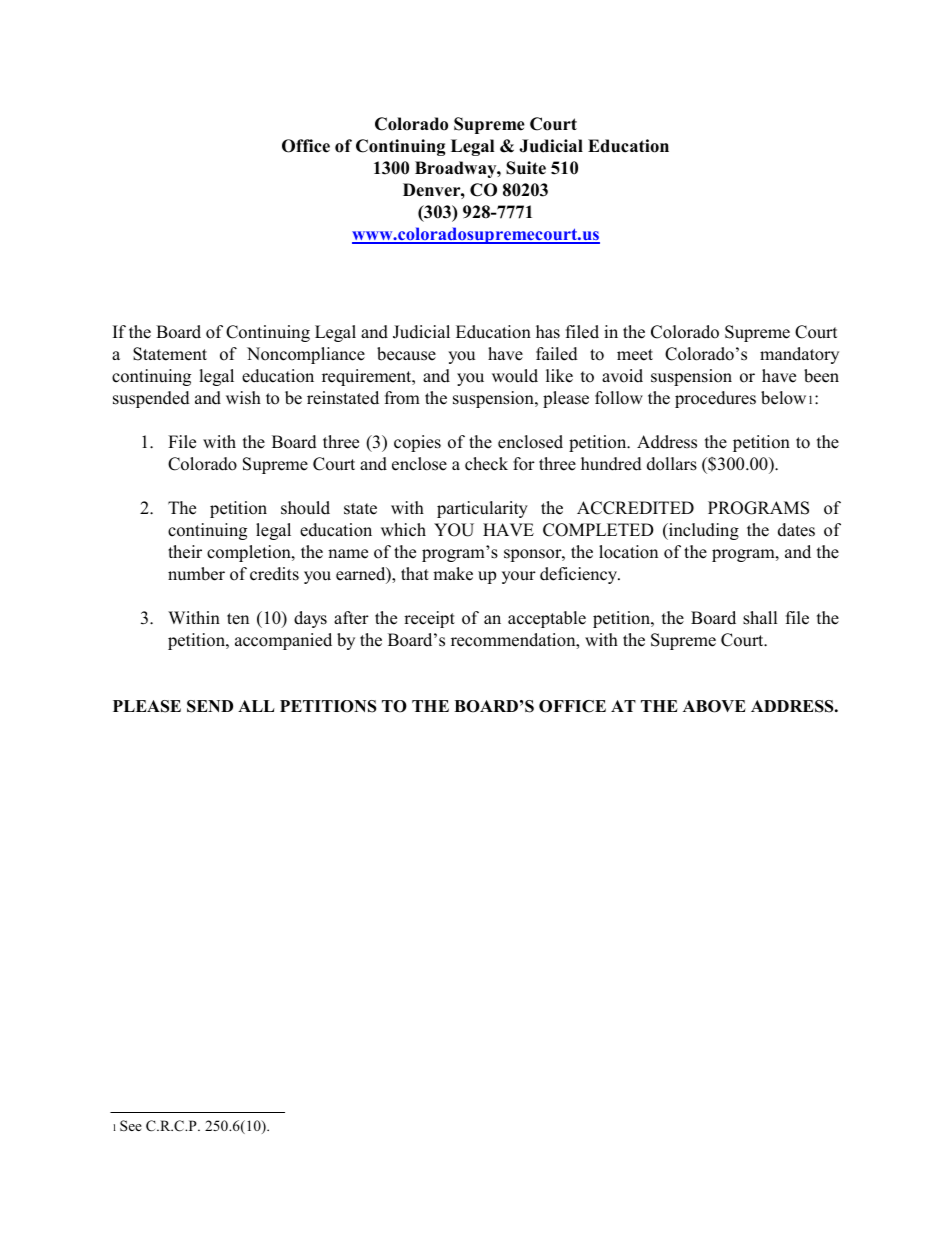 The image size is (952, 1233). Describe the element at coordinates (306, 355) in the screenshot. I see `Noncompliance` at that location.
